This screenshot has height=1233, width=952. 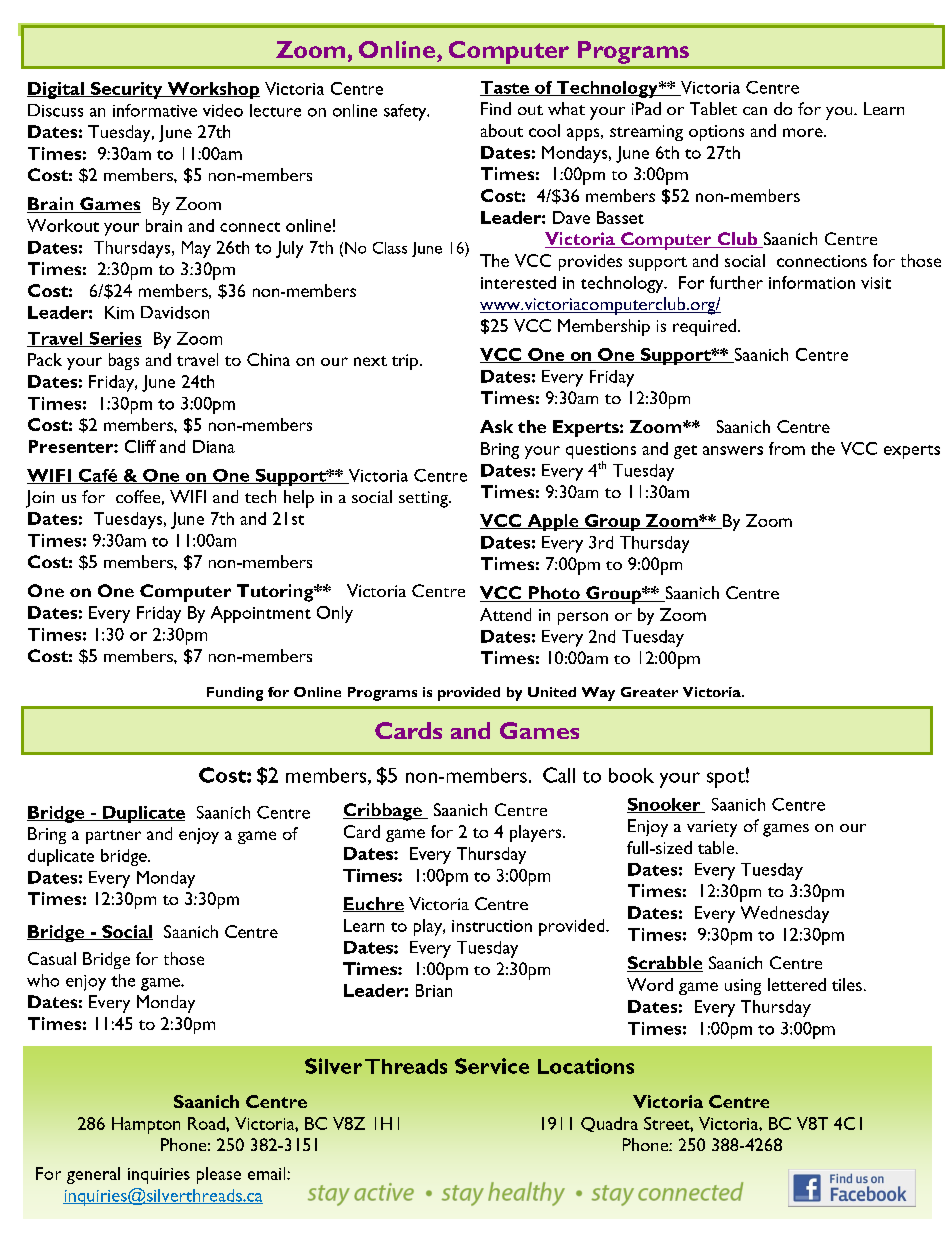 I want to click on Find, so click(x=496, y=108).
